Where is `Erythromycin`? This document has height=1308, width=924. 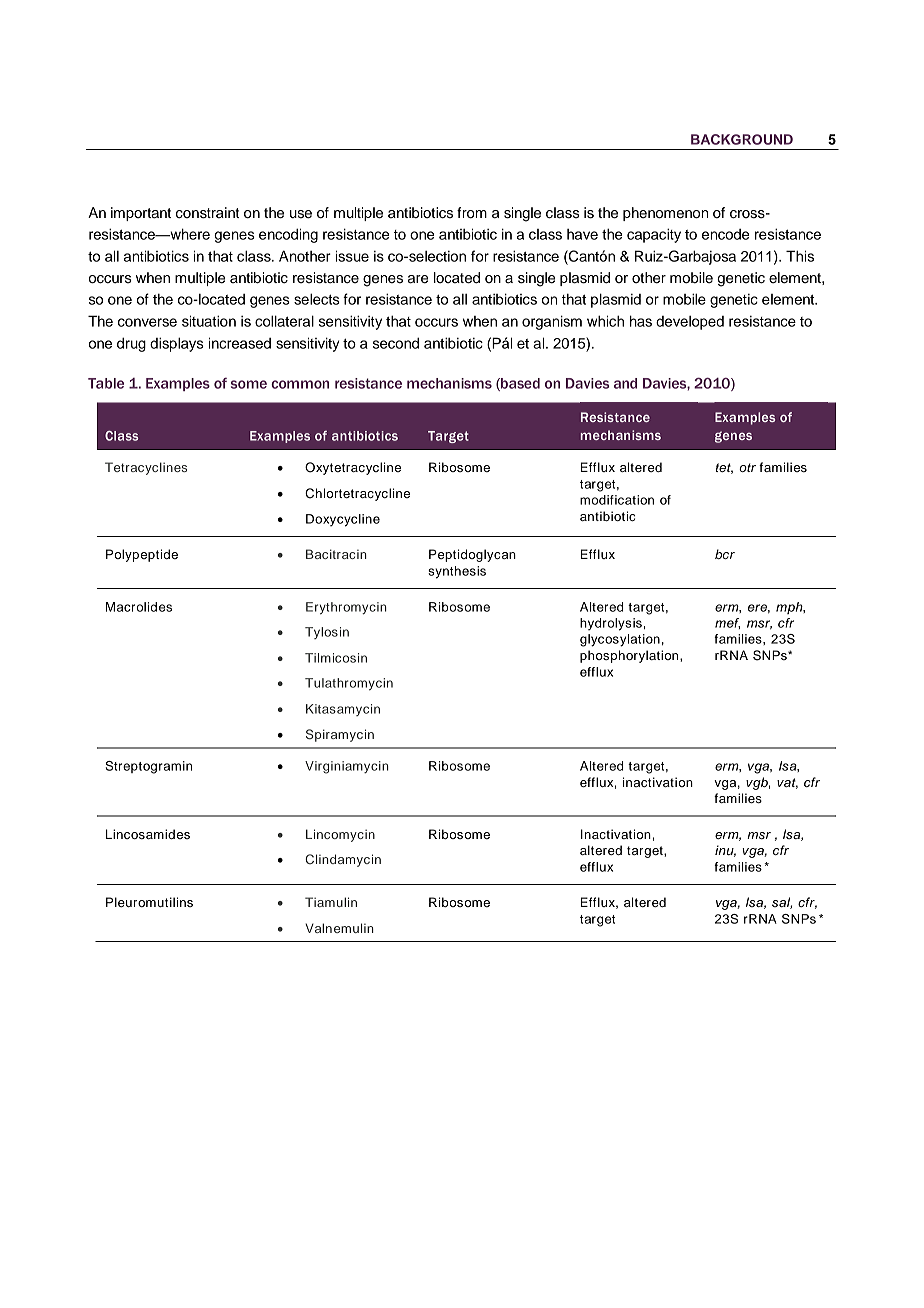
Erythromycin is located at coordinates (346, 608).
